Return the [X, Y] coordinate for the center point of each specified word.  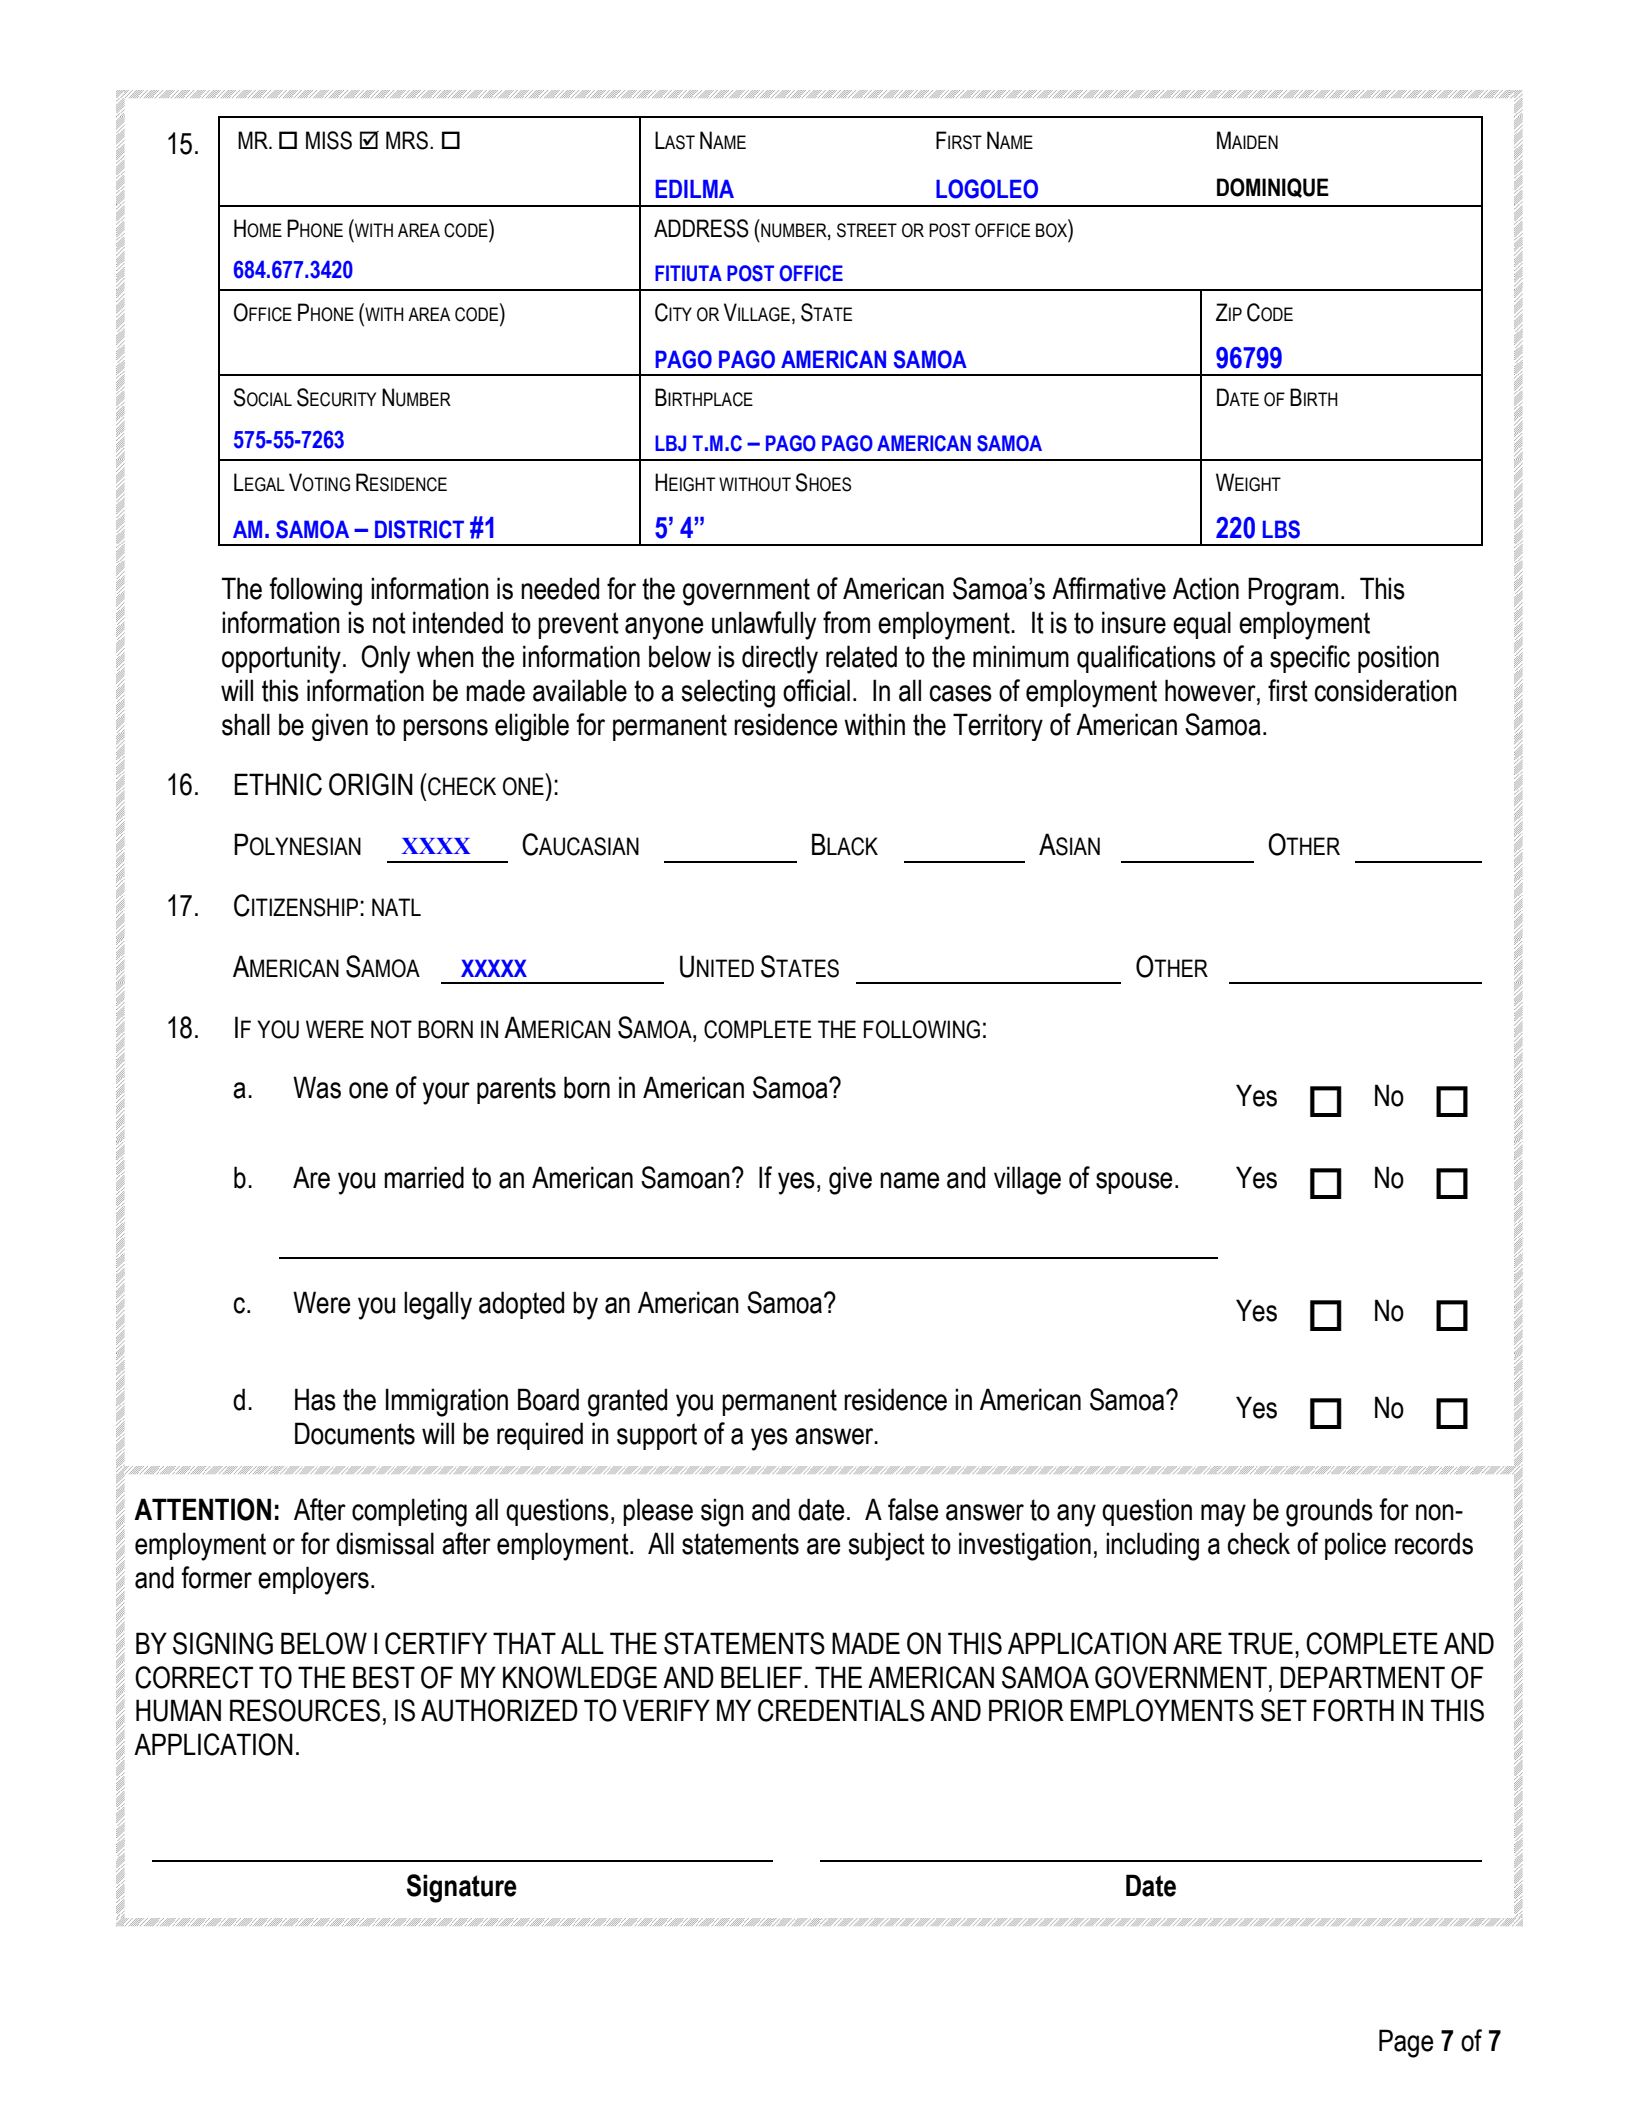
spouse [1134, 1183]
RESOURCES [305, 1710]
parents [516, 1090]
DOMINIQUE [1273, 188]
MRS [407, 140]
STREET [867, 230]
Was [317, 1087]
